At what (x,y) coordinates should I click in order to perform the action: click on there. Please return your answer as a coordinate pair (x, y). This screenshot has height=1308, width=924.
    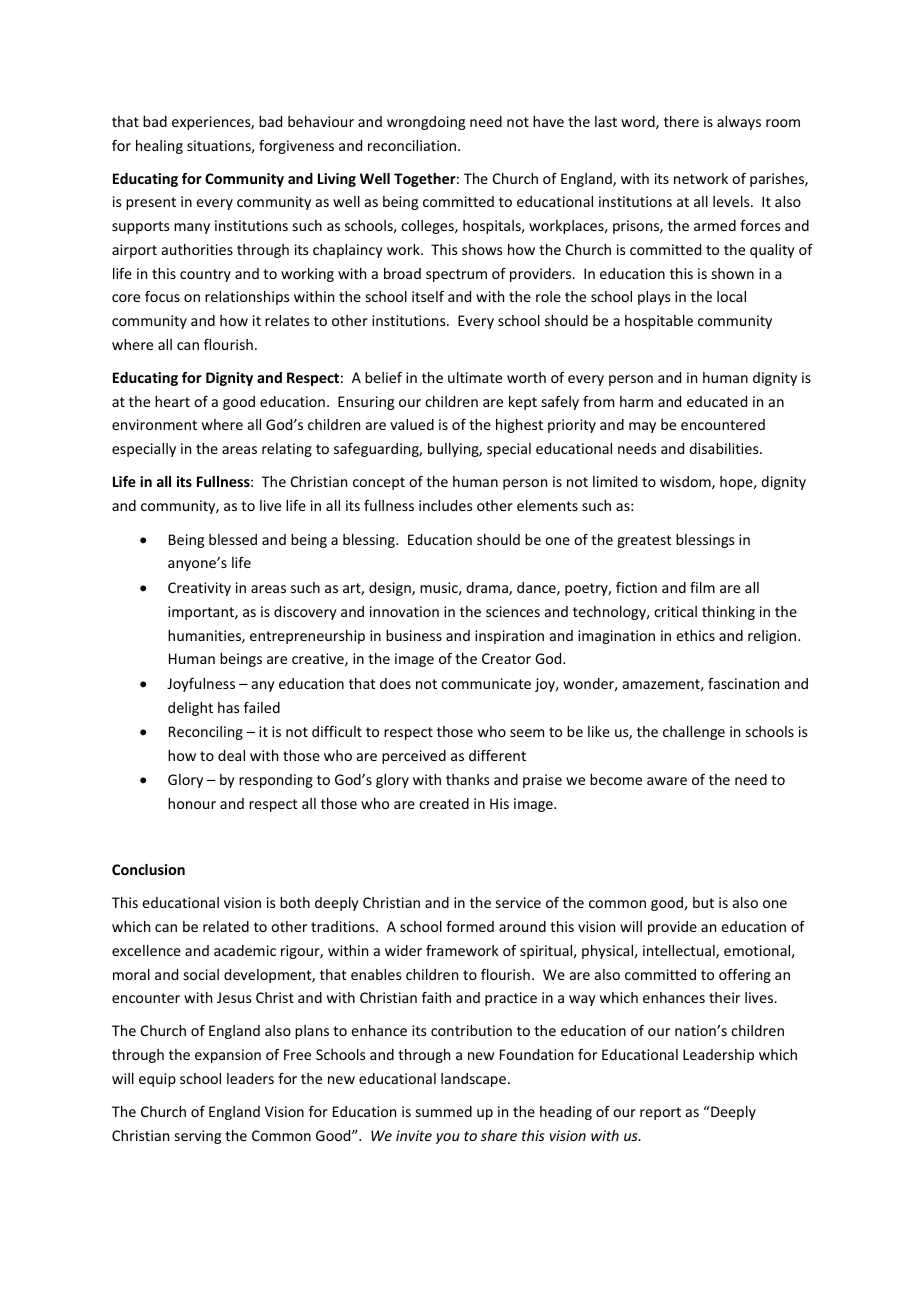
    Looking at the image, I should click on (681, 121).
